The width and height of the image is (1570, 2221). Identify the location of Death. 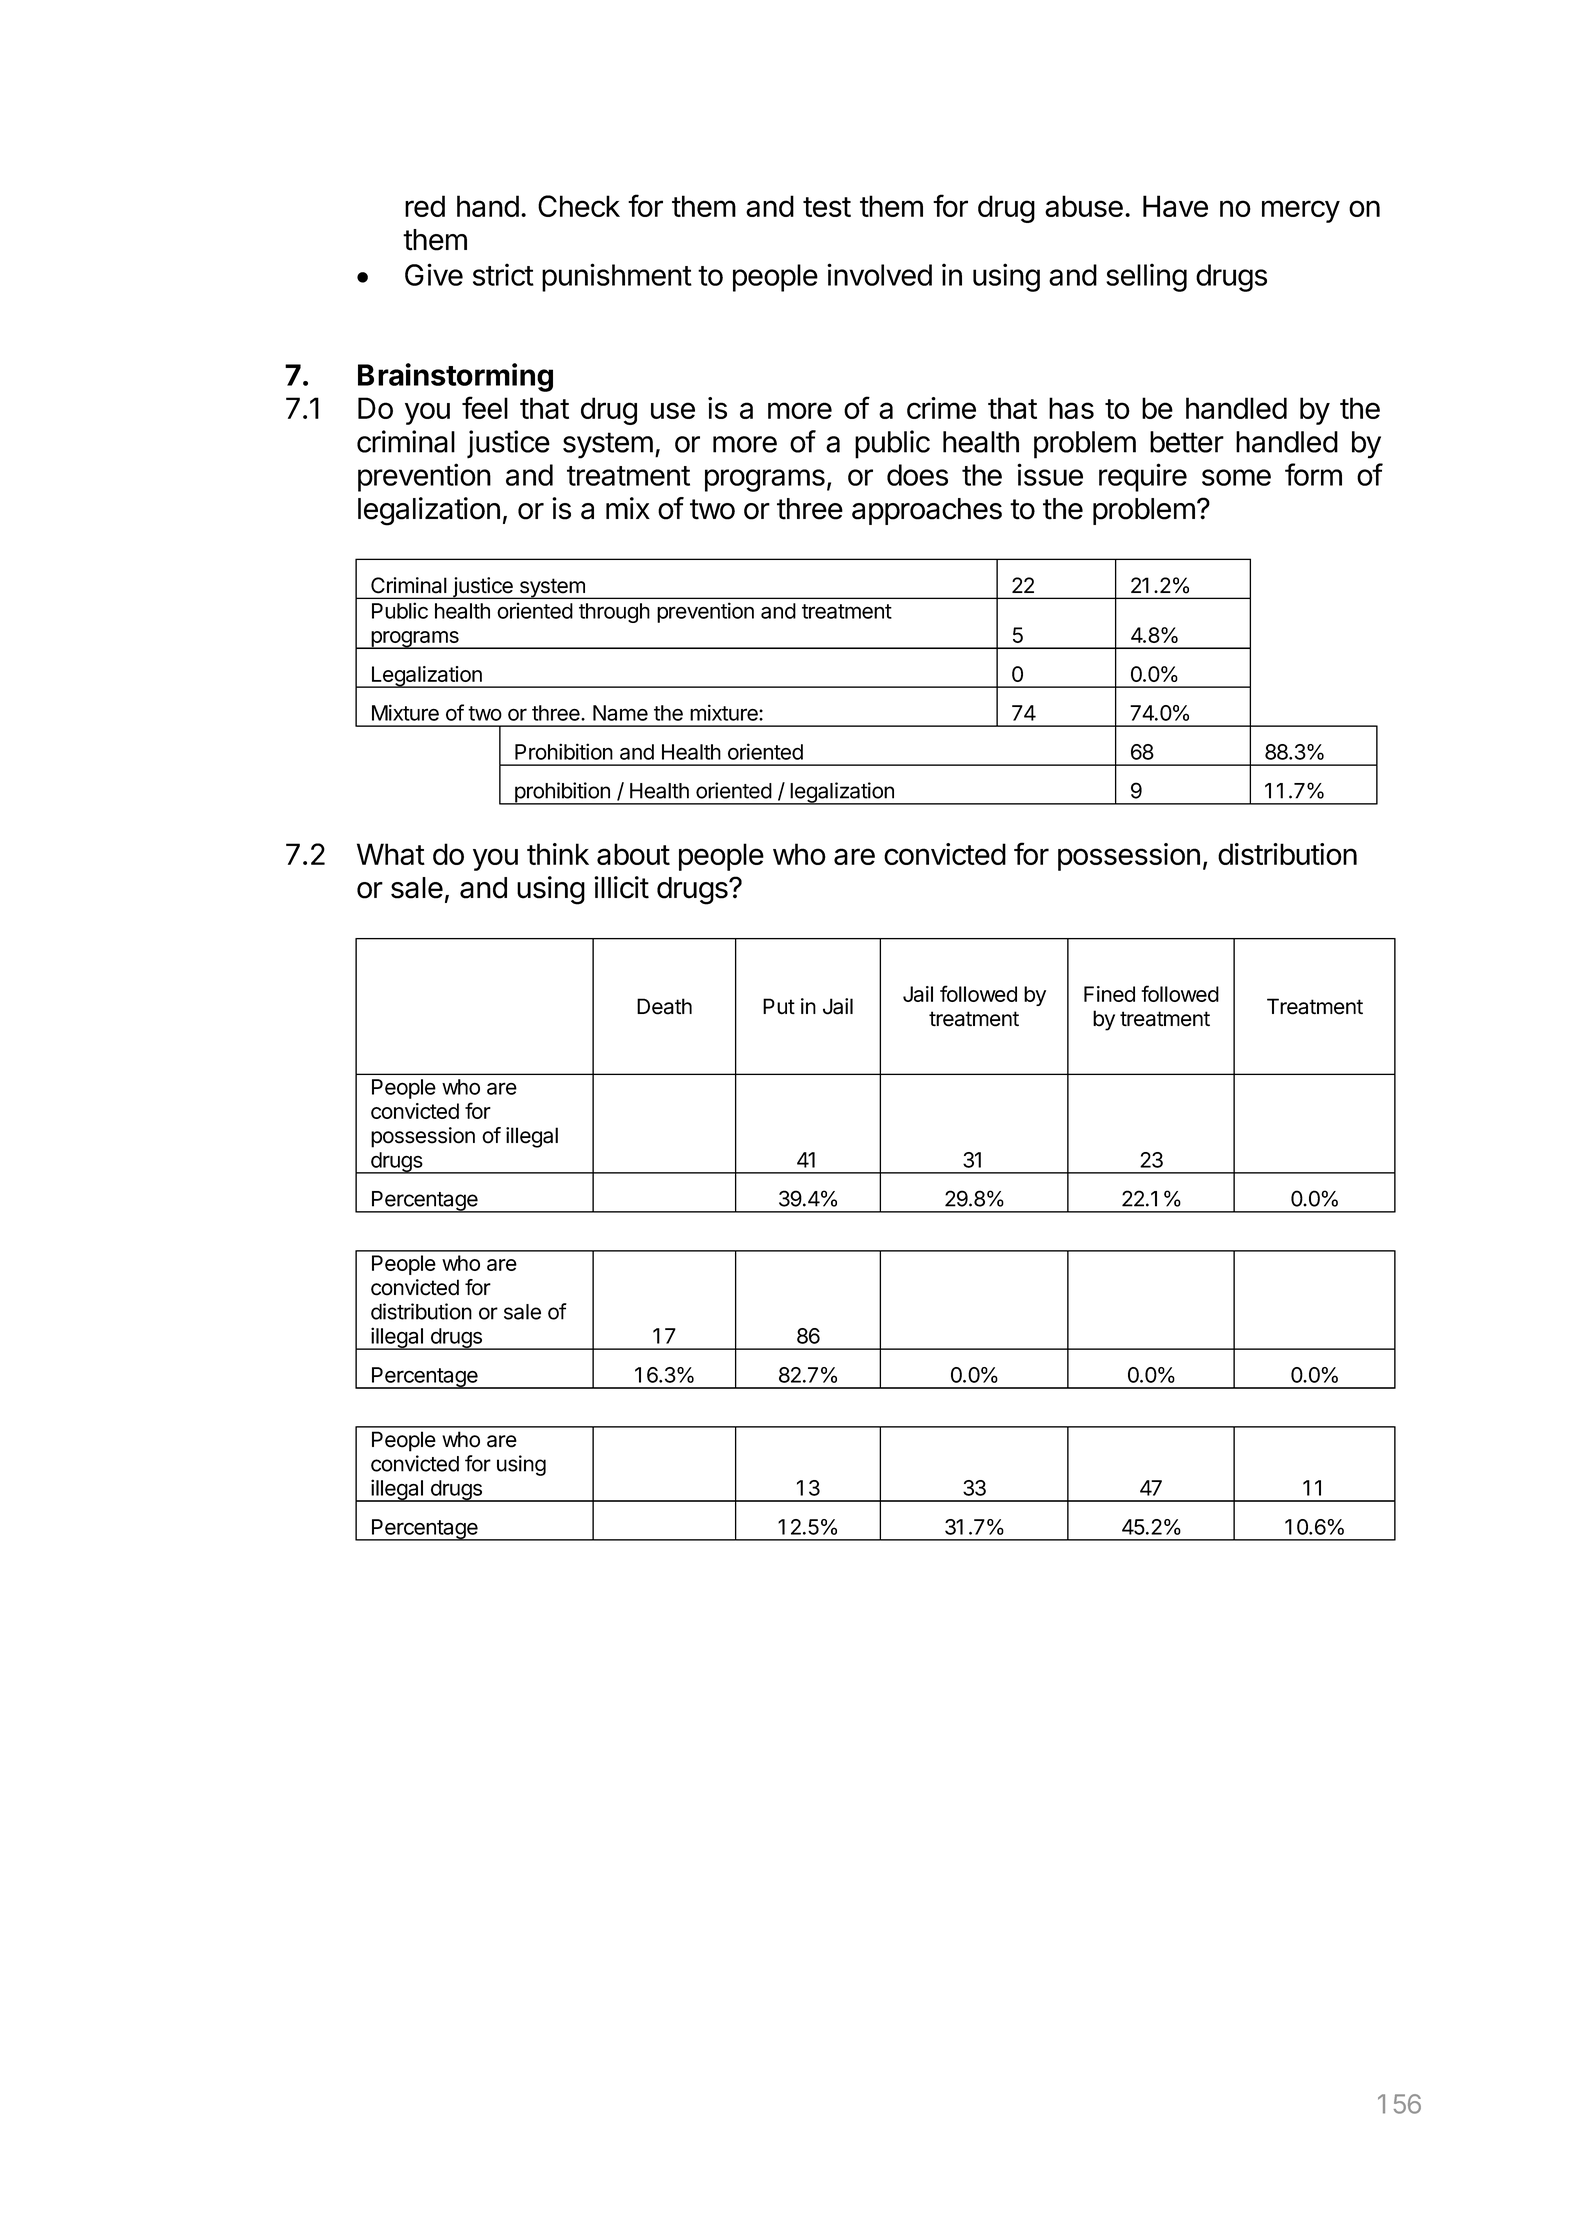
(664, 1006).
